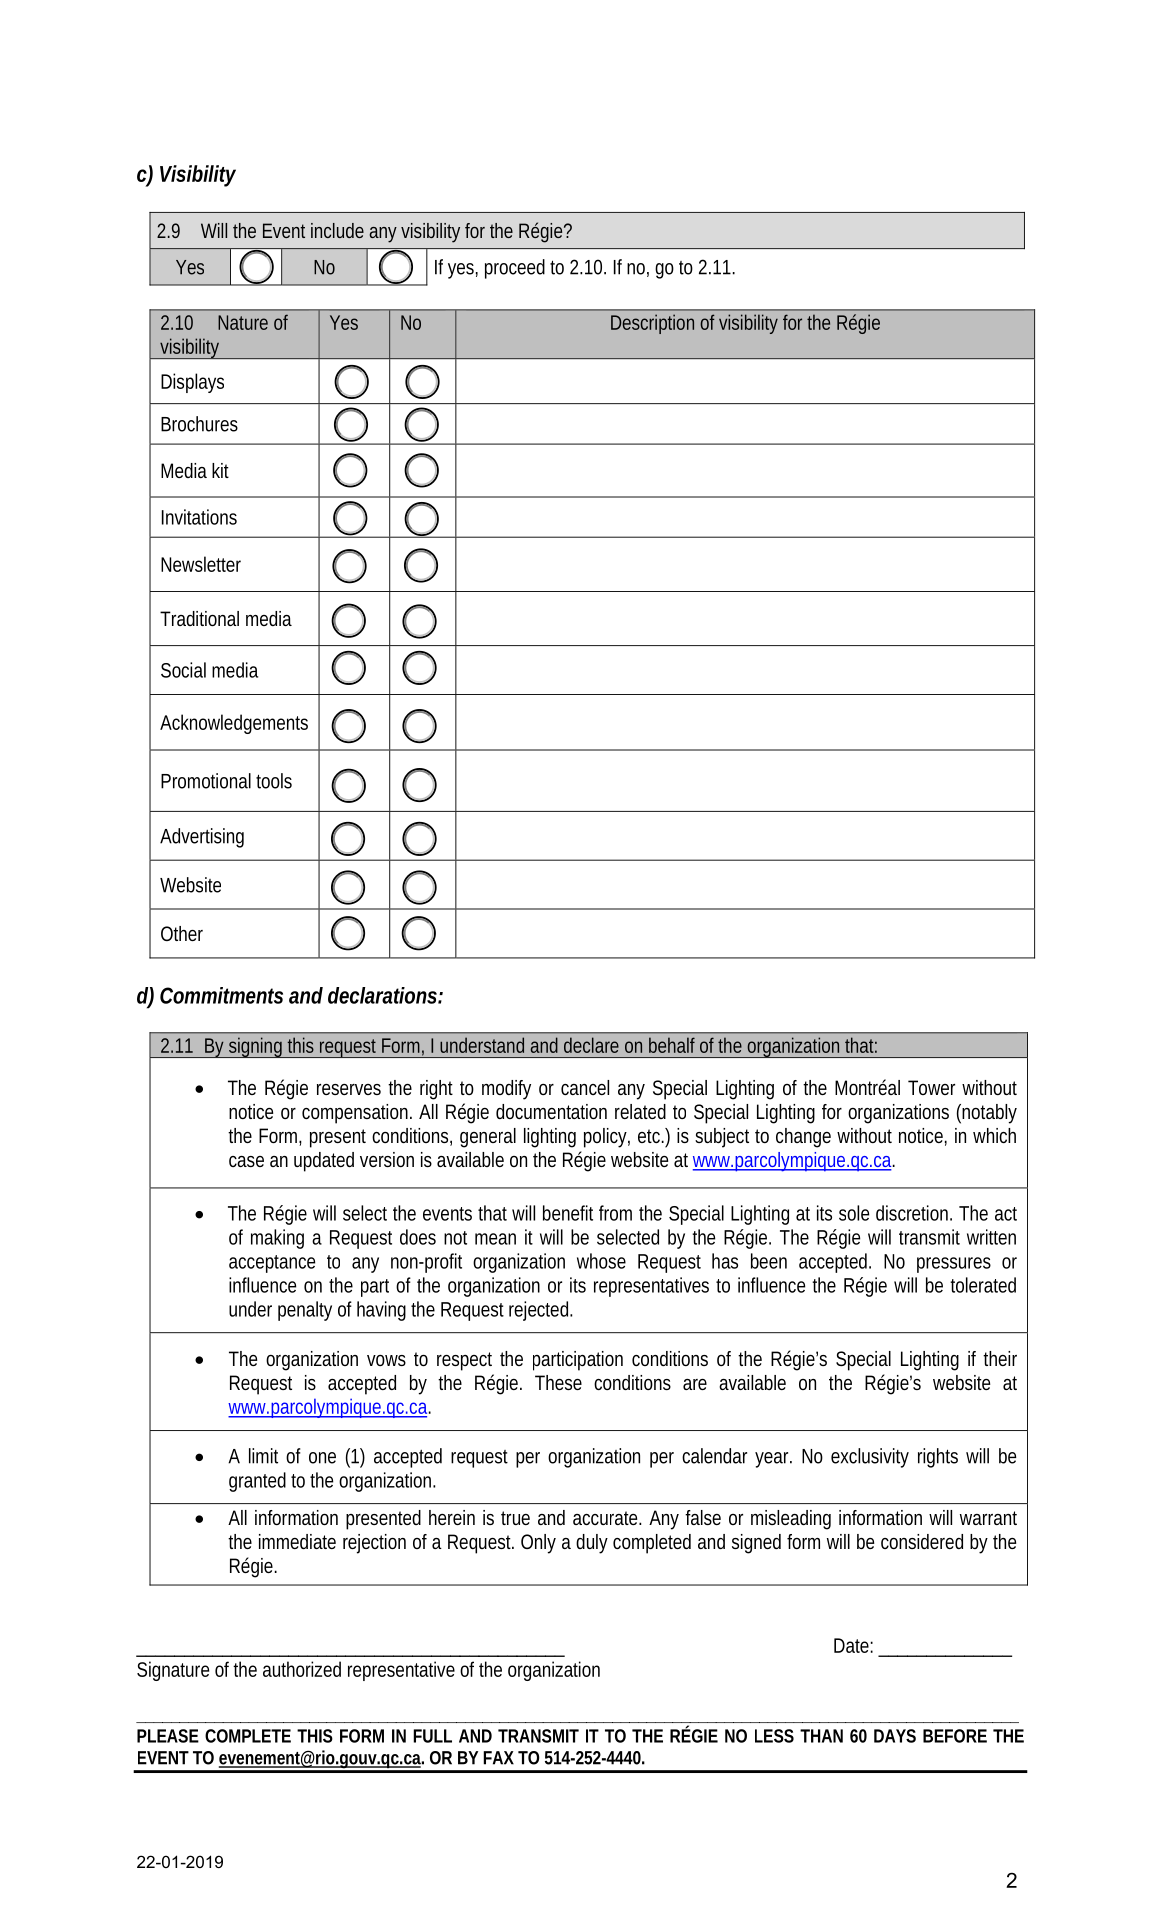  Describe the element at coordinates (302, 1669) in the document. I see `authorized` at that location.
